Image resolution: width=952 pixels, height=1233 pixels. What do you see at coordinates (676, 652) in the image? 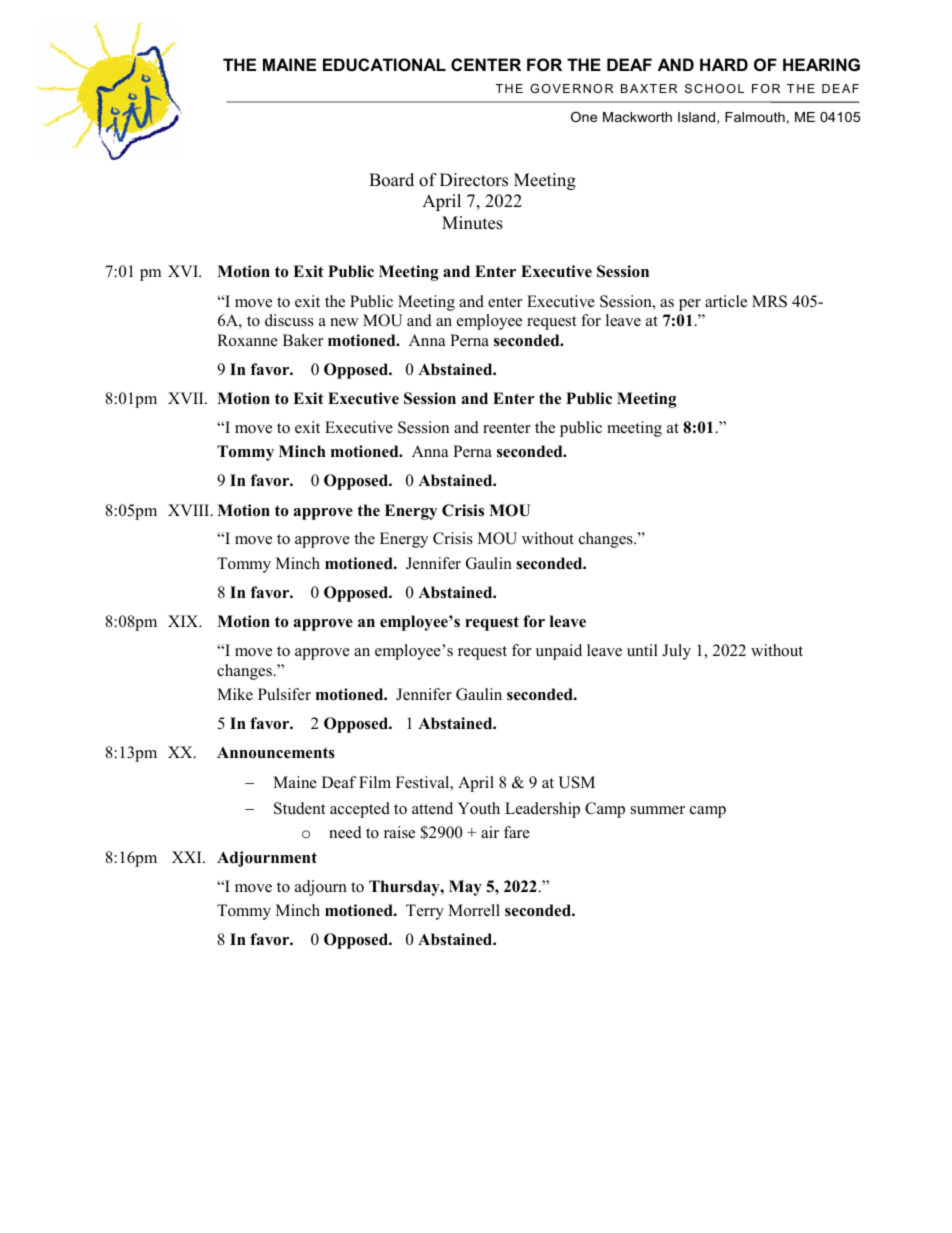
I see `July` at bounding box center [676, 652].
